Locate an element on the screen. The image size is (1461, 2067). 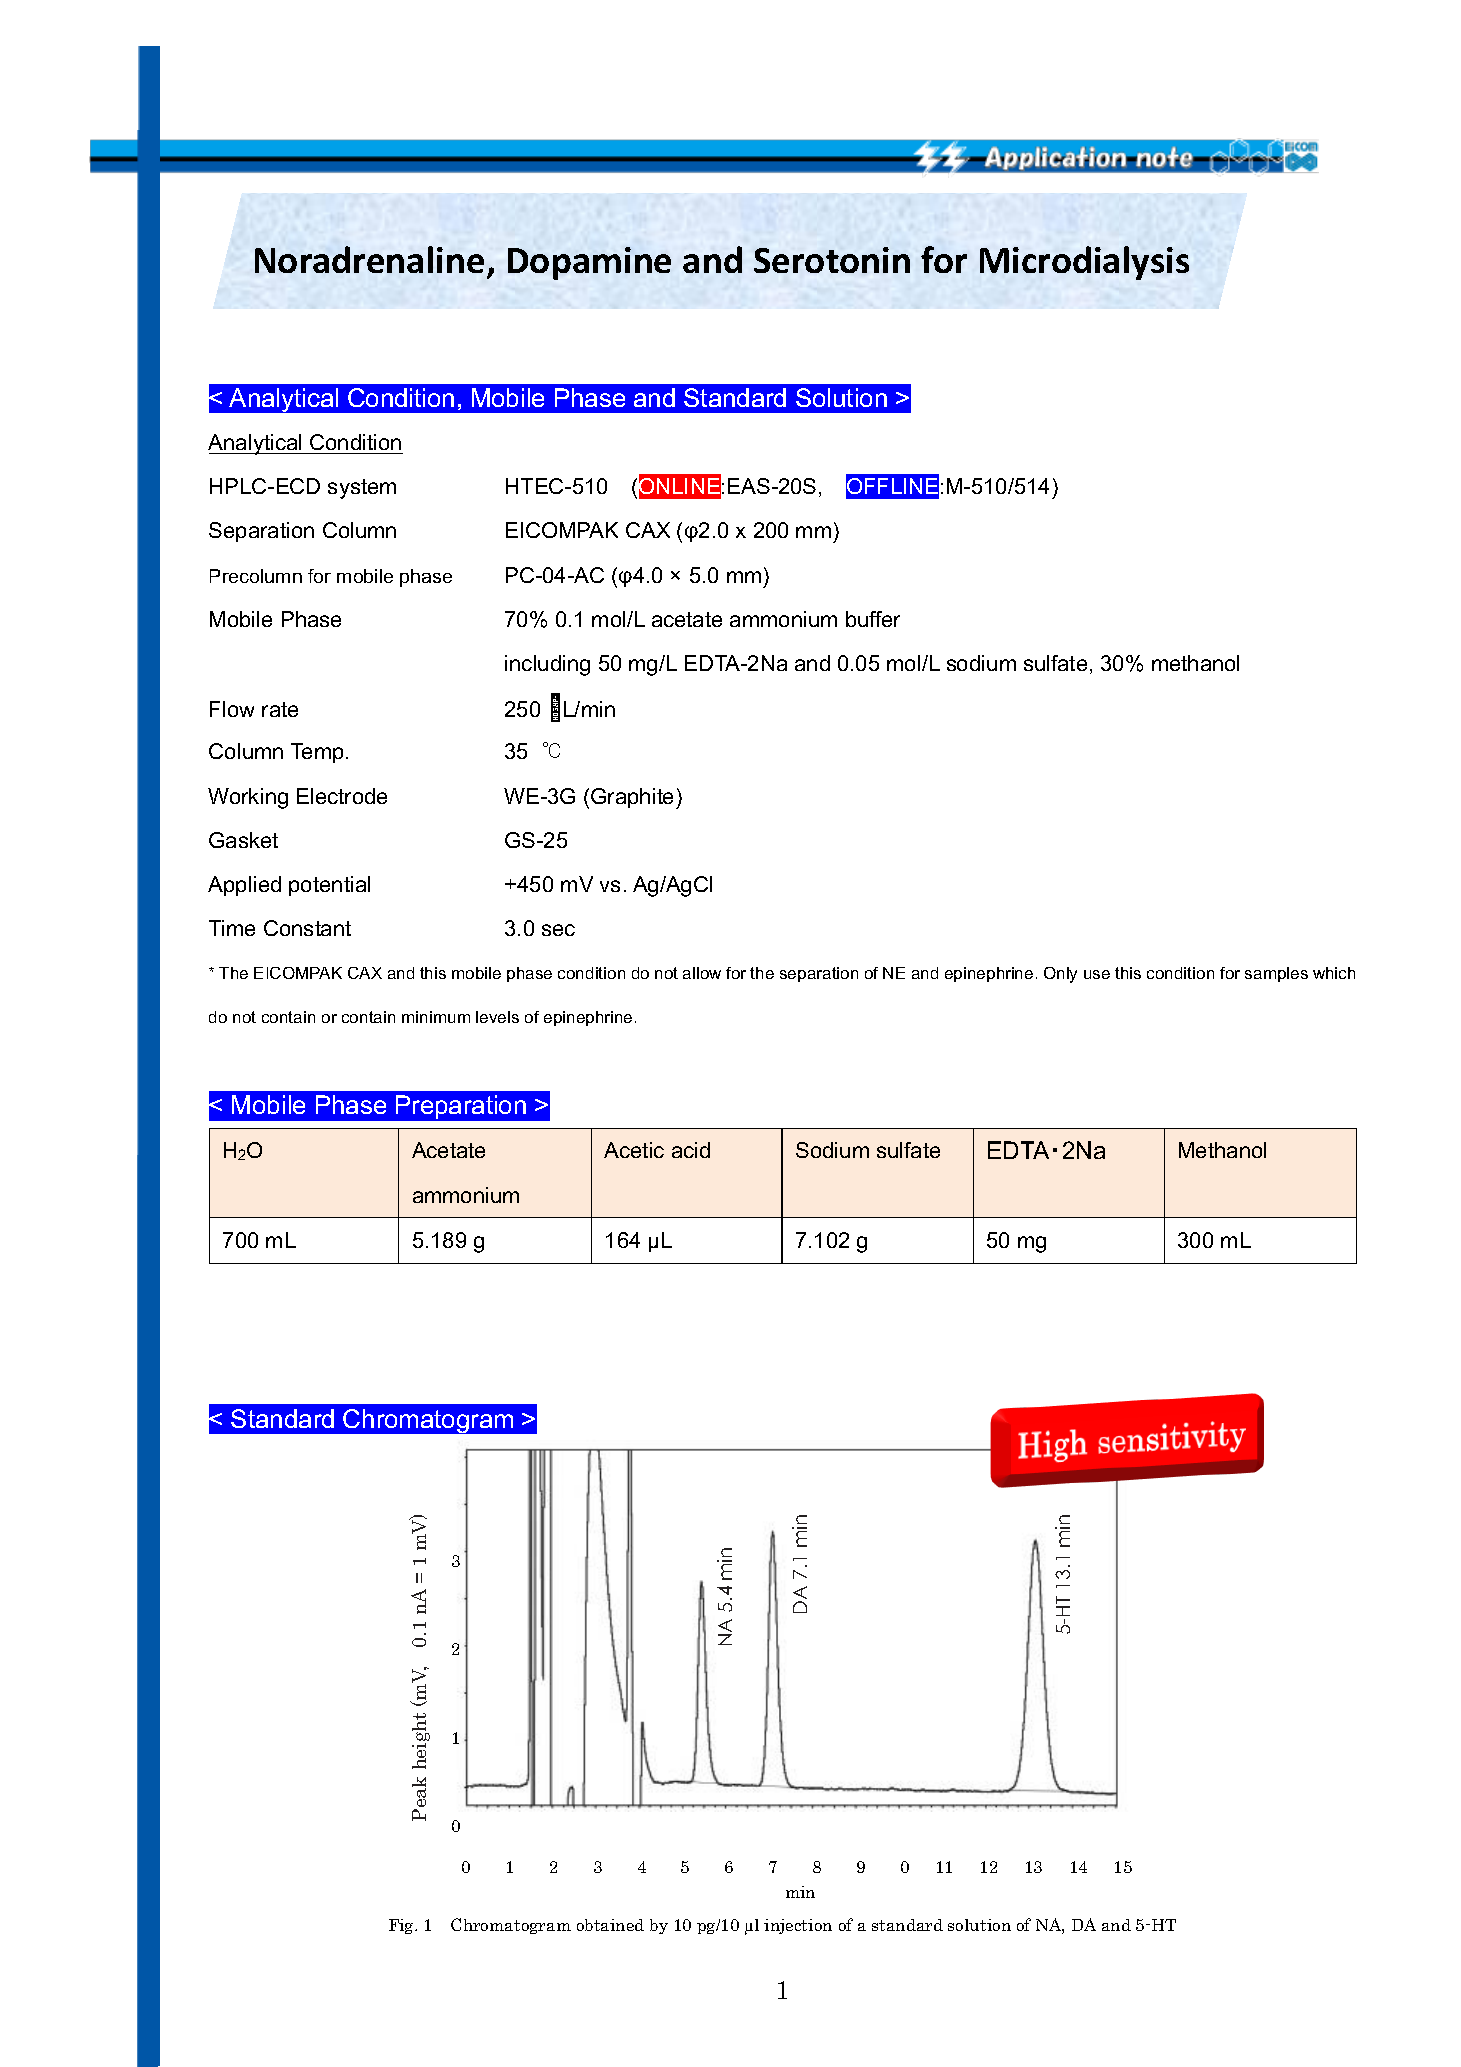
Noradrenaline is located at coordinates (369, 259).
